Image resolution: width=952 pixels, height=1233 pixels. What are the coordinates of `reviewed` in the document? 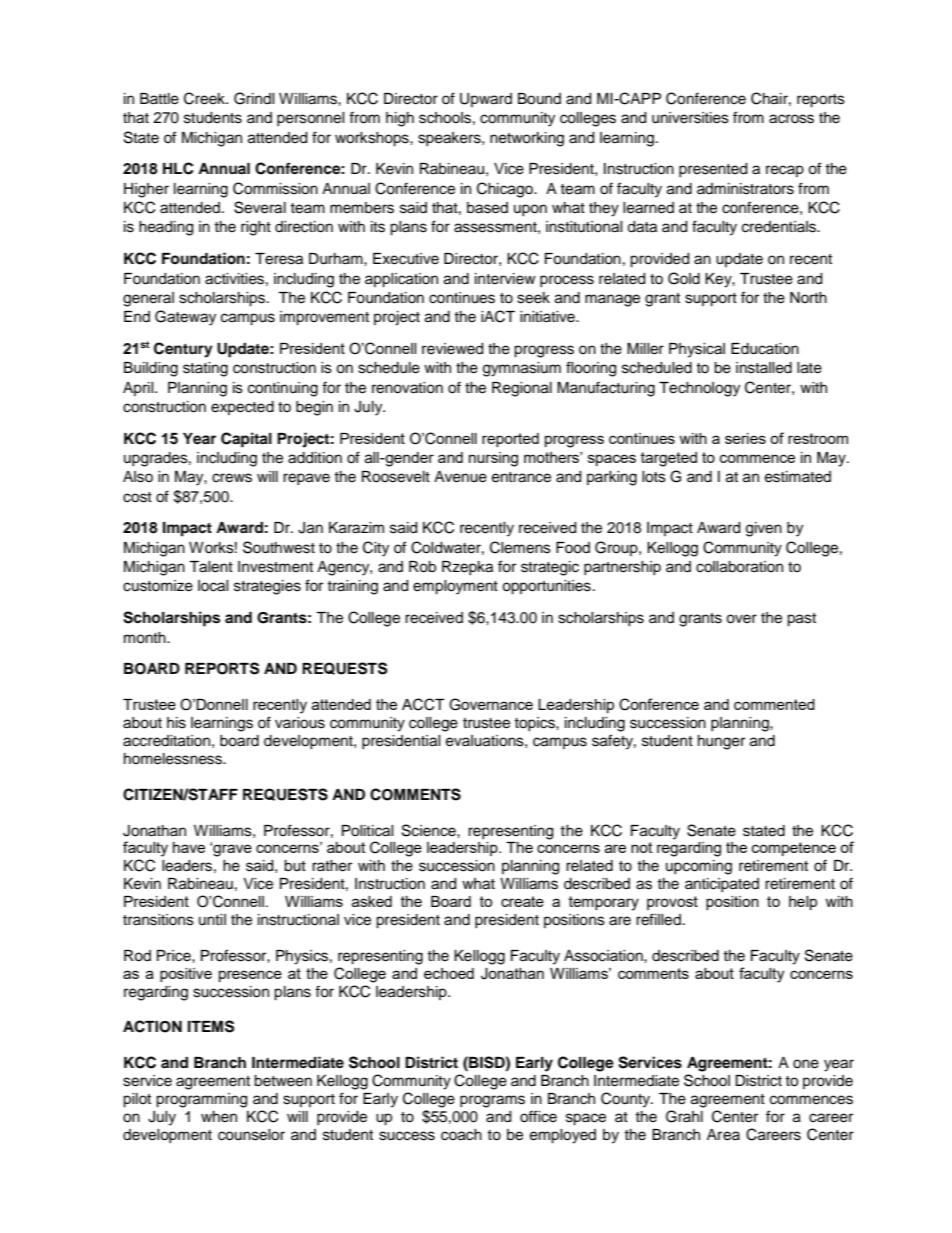 It's located at (452, 349).
